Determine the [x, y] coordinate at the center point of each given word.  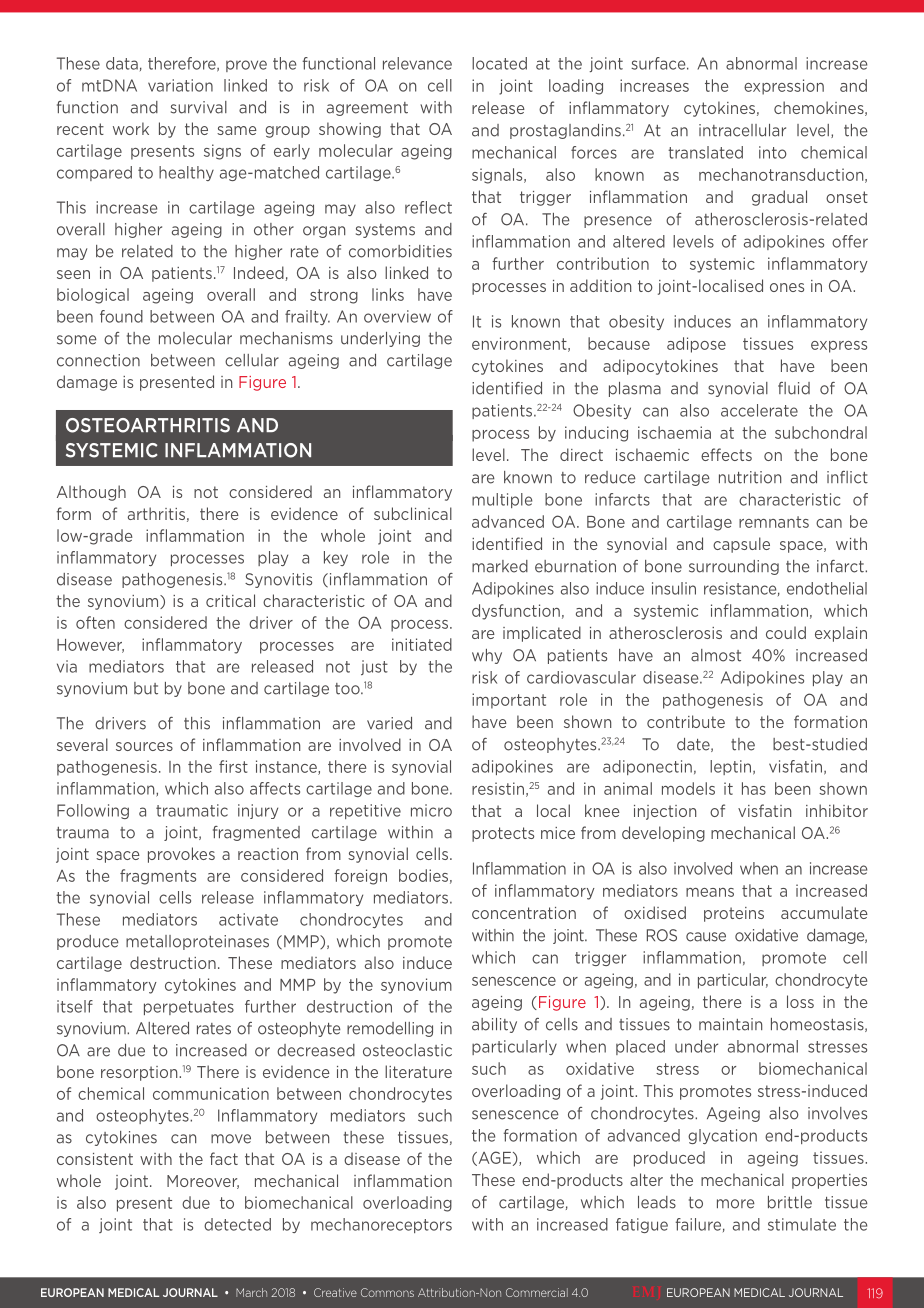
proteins [734, 914]
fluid [794, 388]
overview [397, 316]
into [773, 152]
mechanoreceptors [381, 1225]
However [90, 646]
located [499, 63]
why [487, 656]
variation [180, 85]
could [786, 632]
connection [98, 360]
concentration [524, 913]
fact [224, 1158]
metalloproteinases [197, 942]
